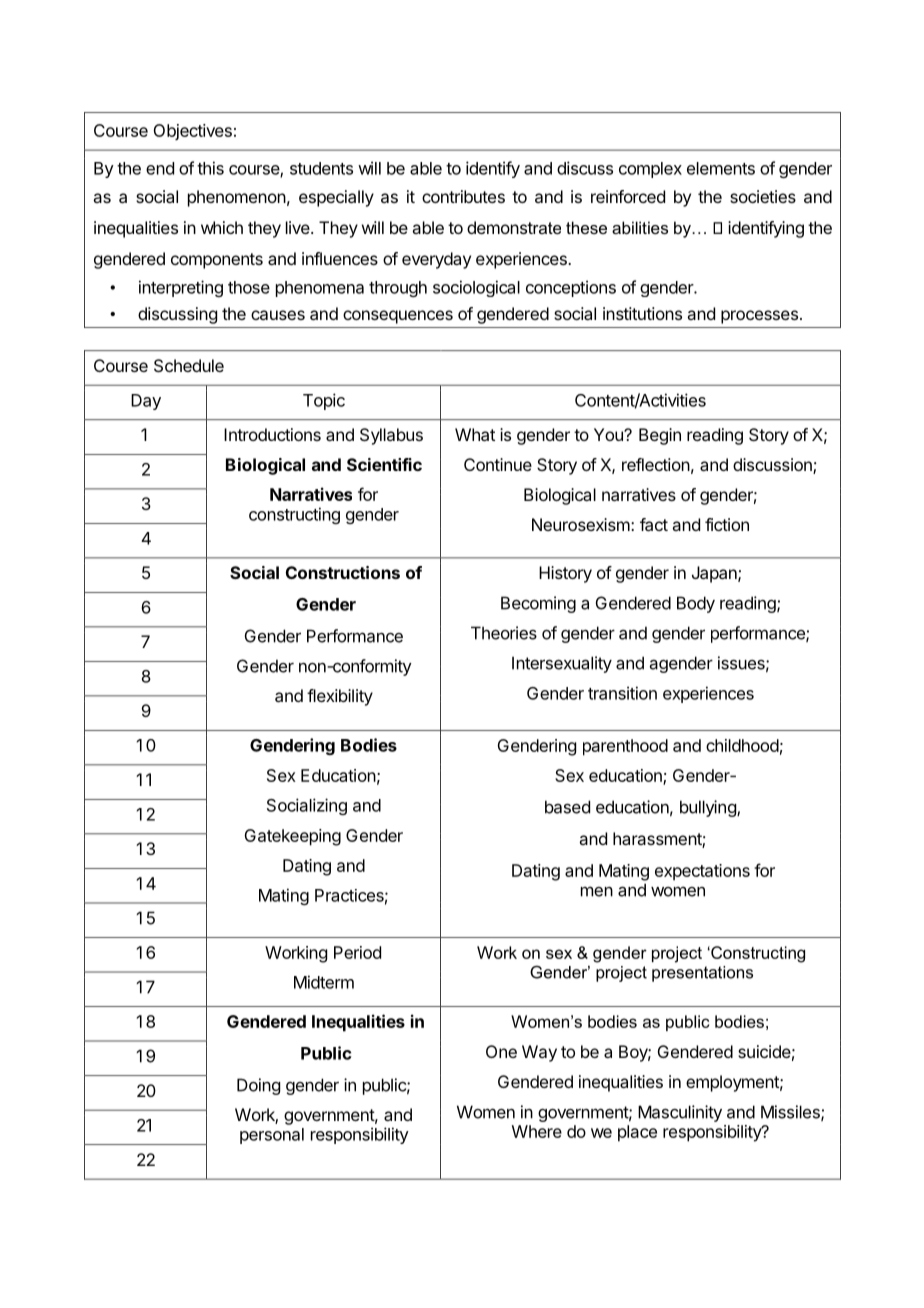 Image resolution: width=924 pixels, height=1308 pixels. Describe the element at coordinates (258, 1086) in the screenshot. I see `Doing` at that location.
